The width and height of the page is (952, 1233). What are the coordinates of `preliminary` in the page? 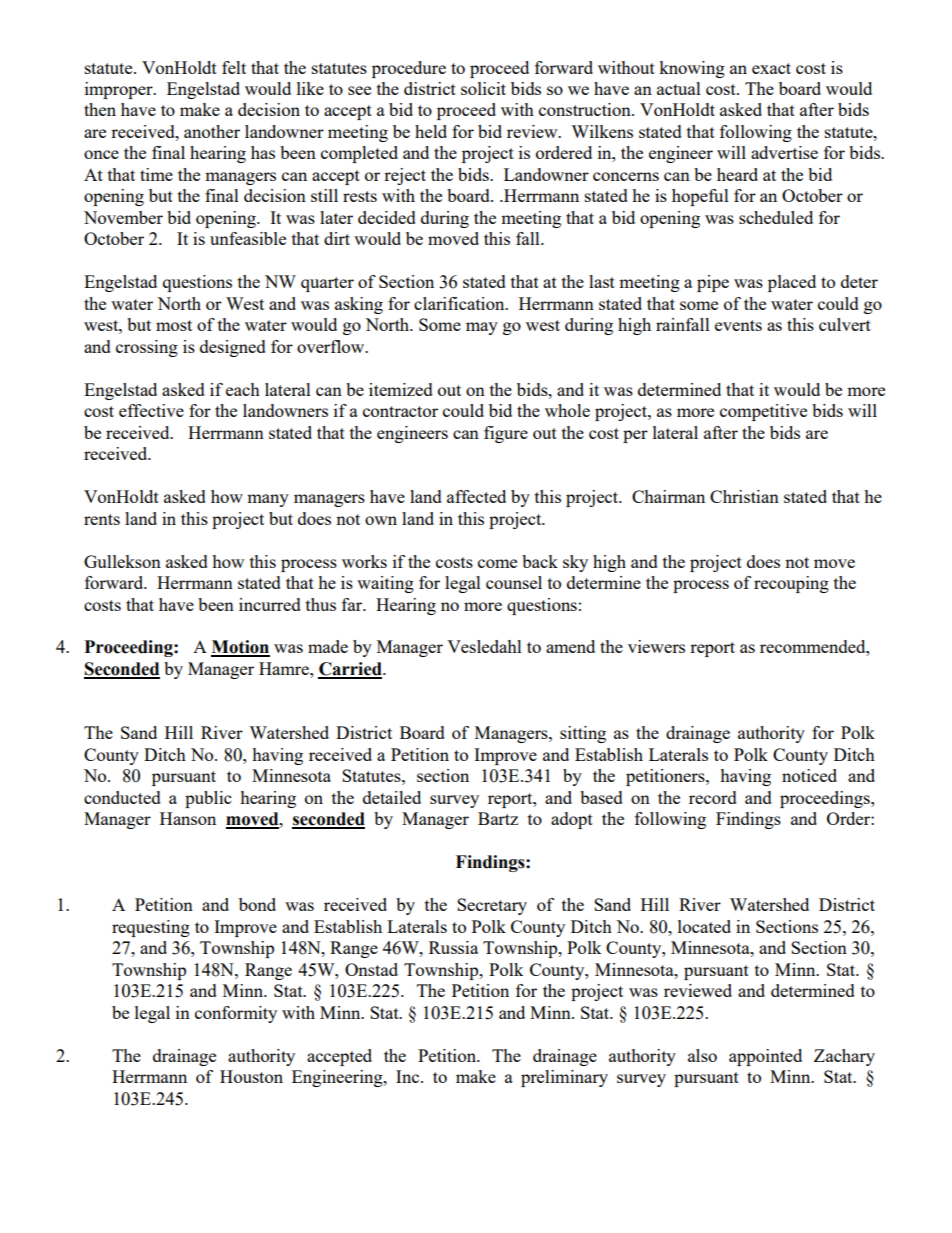 It's located at (564, 1078).
